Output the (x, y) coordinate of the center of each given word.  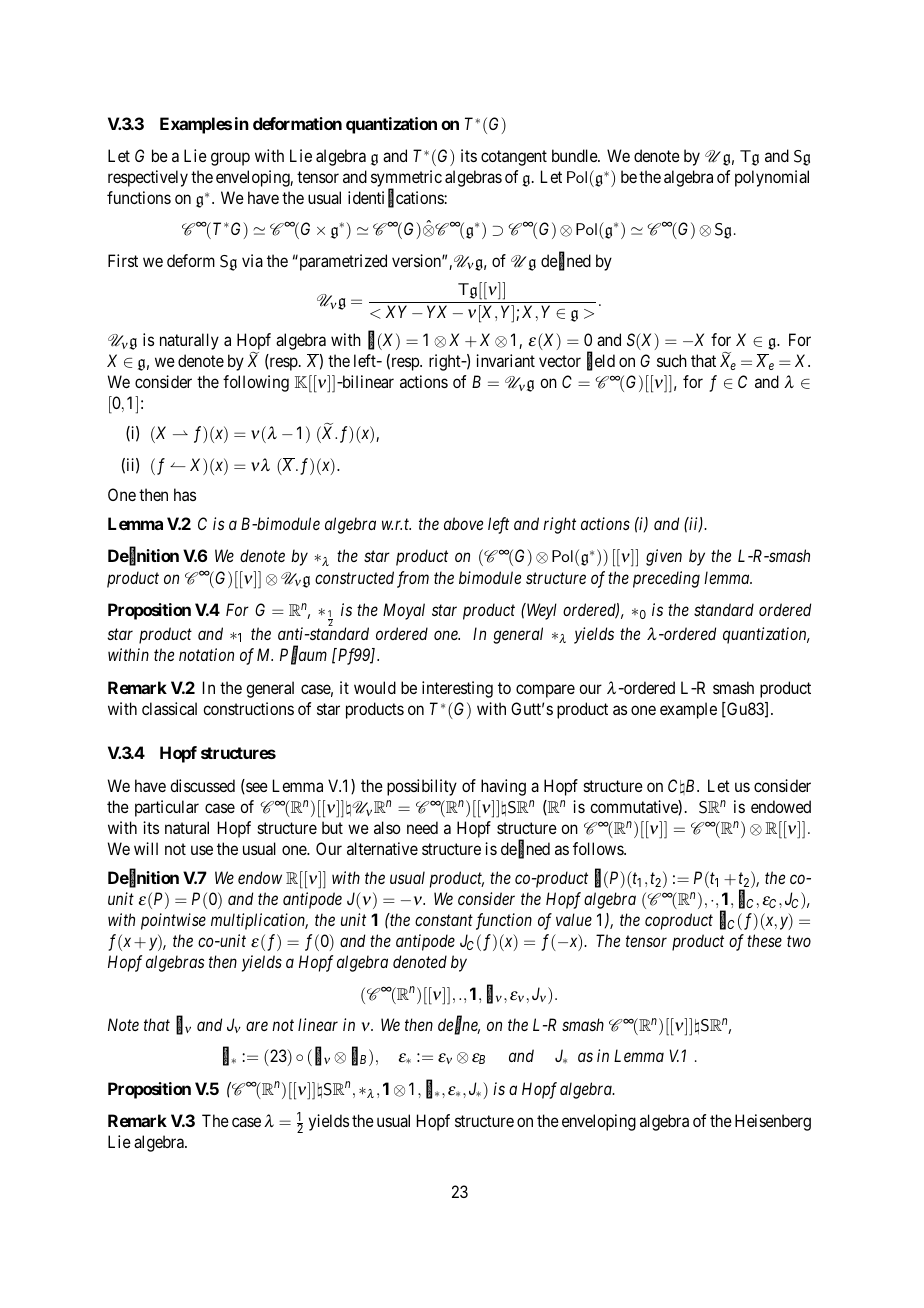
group (230, 159)
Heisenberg (773, 1122)
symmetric (406, 180)
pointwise (173, 921)
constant (444, 920)
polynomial (772, 178)
